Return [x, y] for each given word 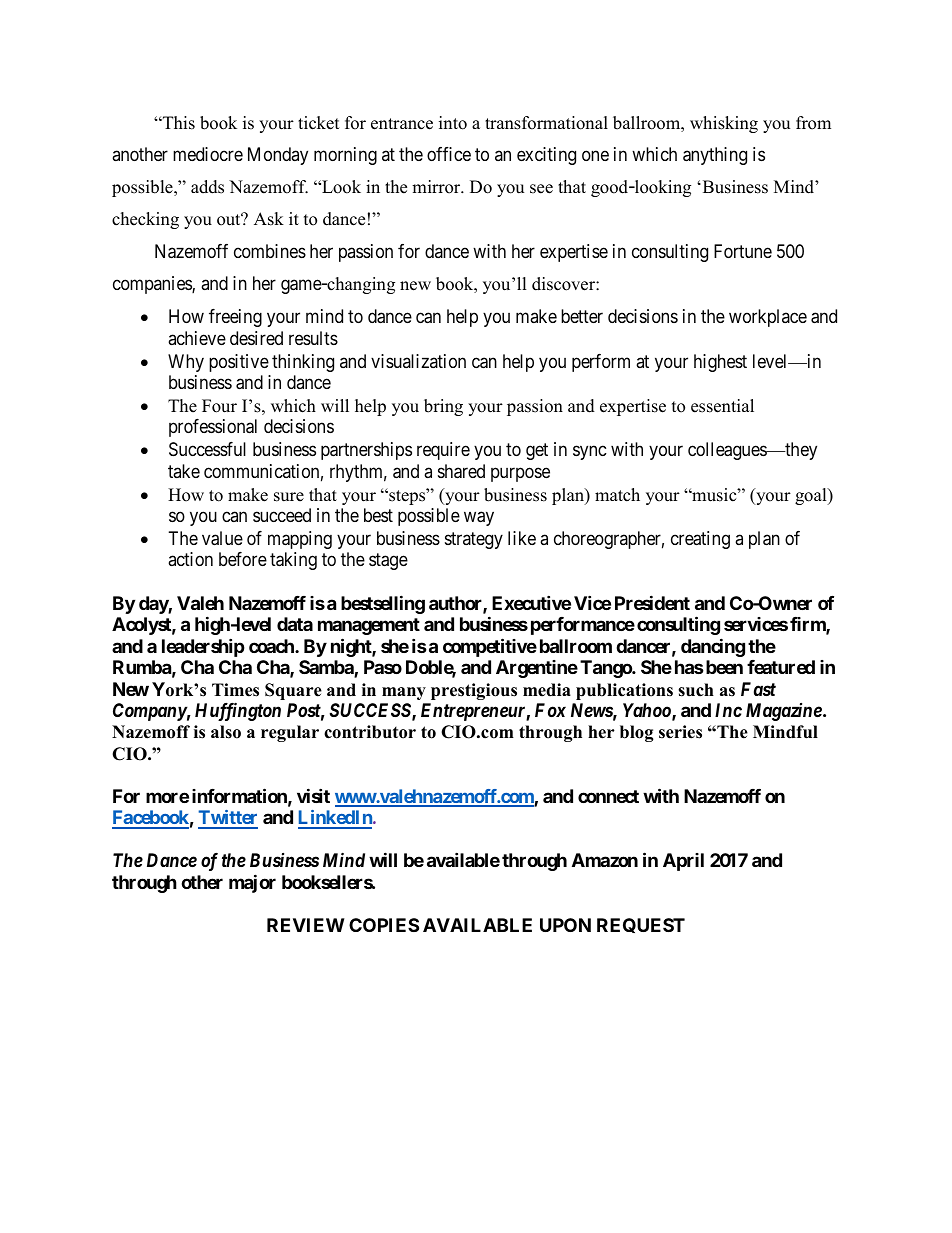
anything [715, 156]
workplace [768, 318]
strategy [474, 540]
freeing [235, 318]
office [449, 154]
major [252, 883]
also [226, 732]
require [443, 451]
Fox [550, 710]
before [243, 559]
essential [722, 406]
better [582, 316]
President [652, 602]
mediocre [208, 154]
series [680, 732]
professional [213, 428]
